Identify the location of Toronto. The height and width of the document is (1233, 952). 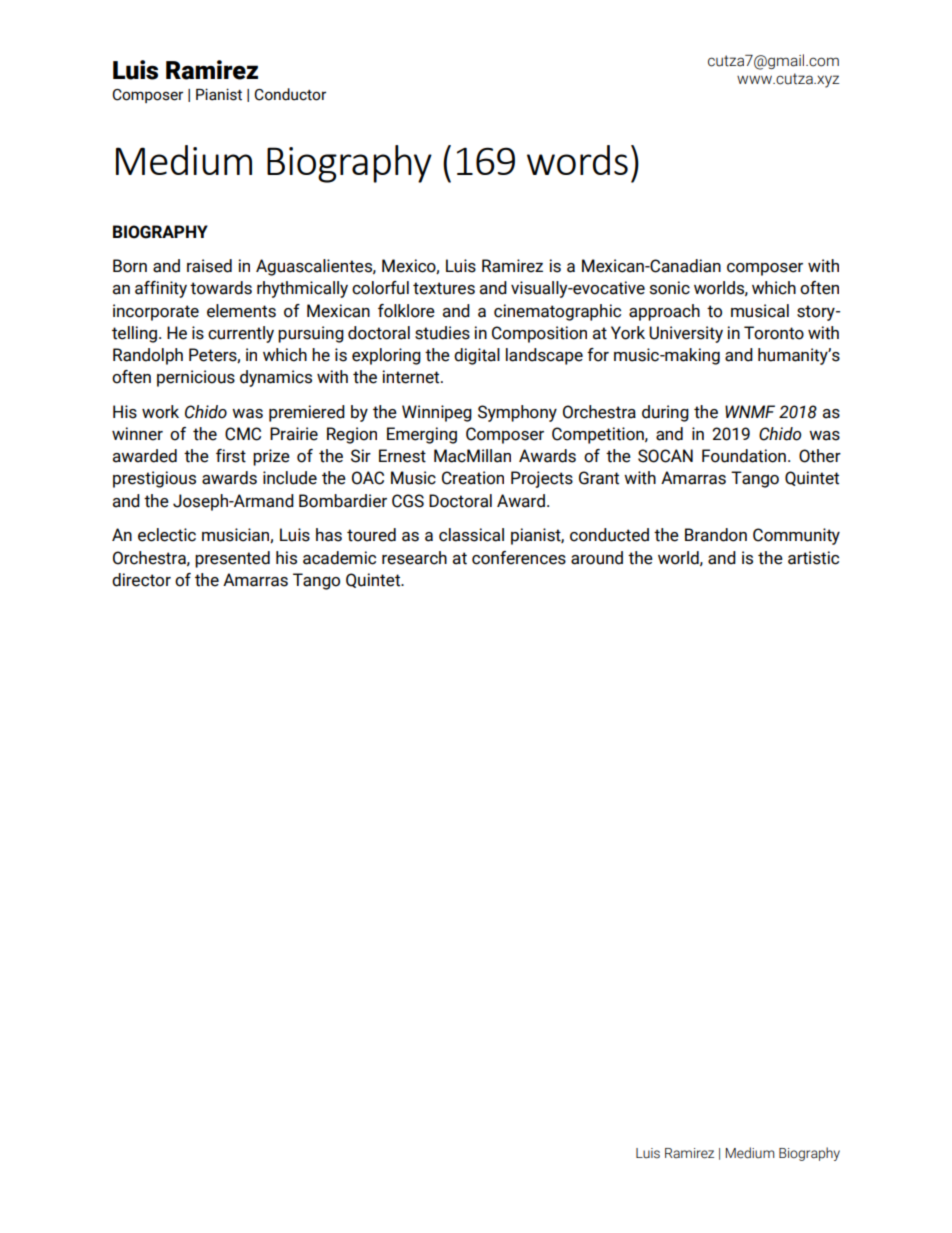
(774, 333).
